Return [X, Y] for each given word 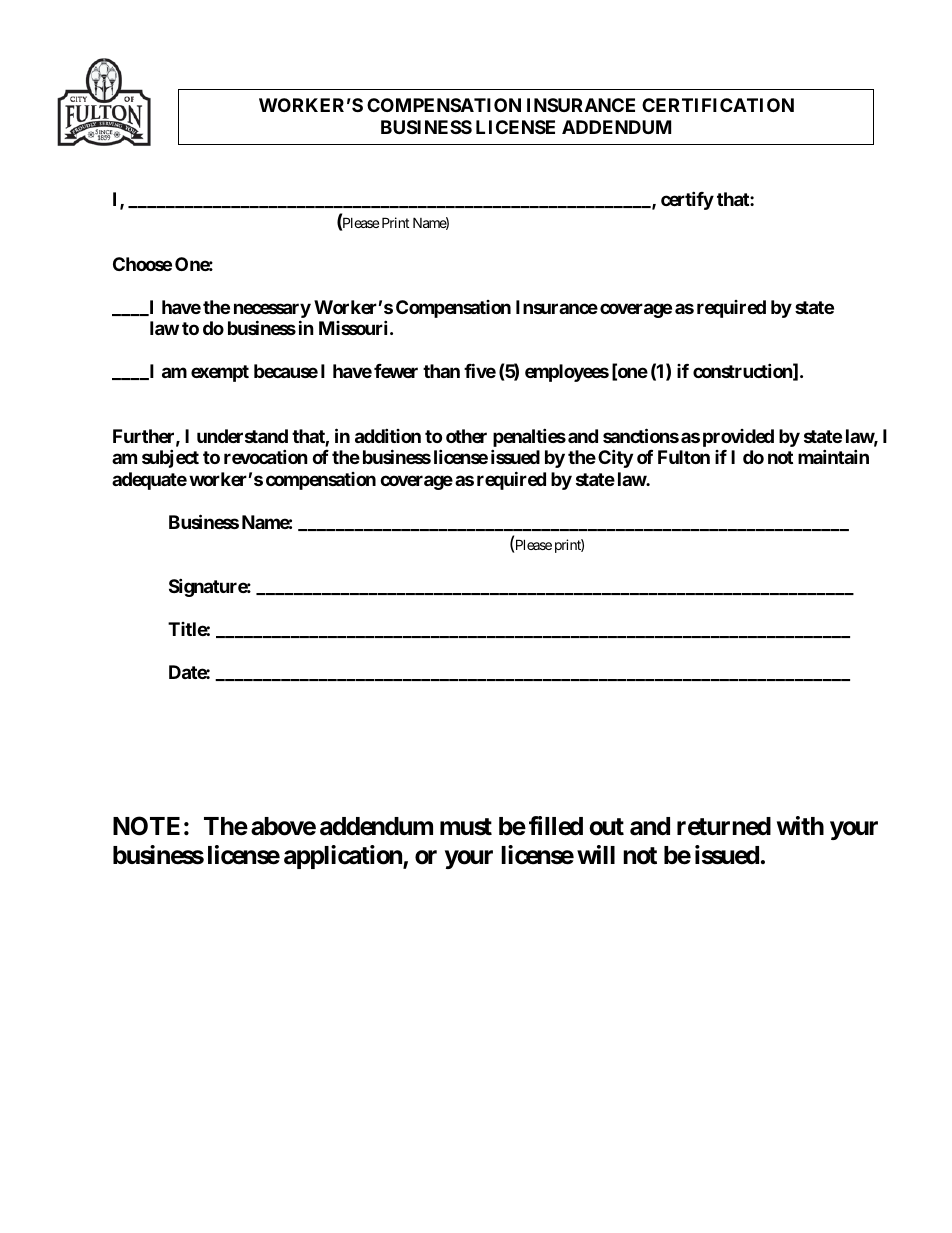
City [615, 458]
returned [724, 826]
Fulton [684, 457]
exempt [220, 373]
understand [242, 436]
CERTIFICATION [718, 105]
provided [738, 438]
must [466, 827]
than [441, 371]
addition [388, 435]
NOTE [146, 826]
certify [687, 200]
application [344, 857]
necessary [272, 312]
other [466, 436]
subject [170, 458]
